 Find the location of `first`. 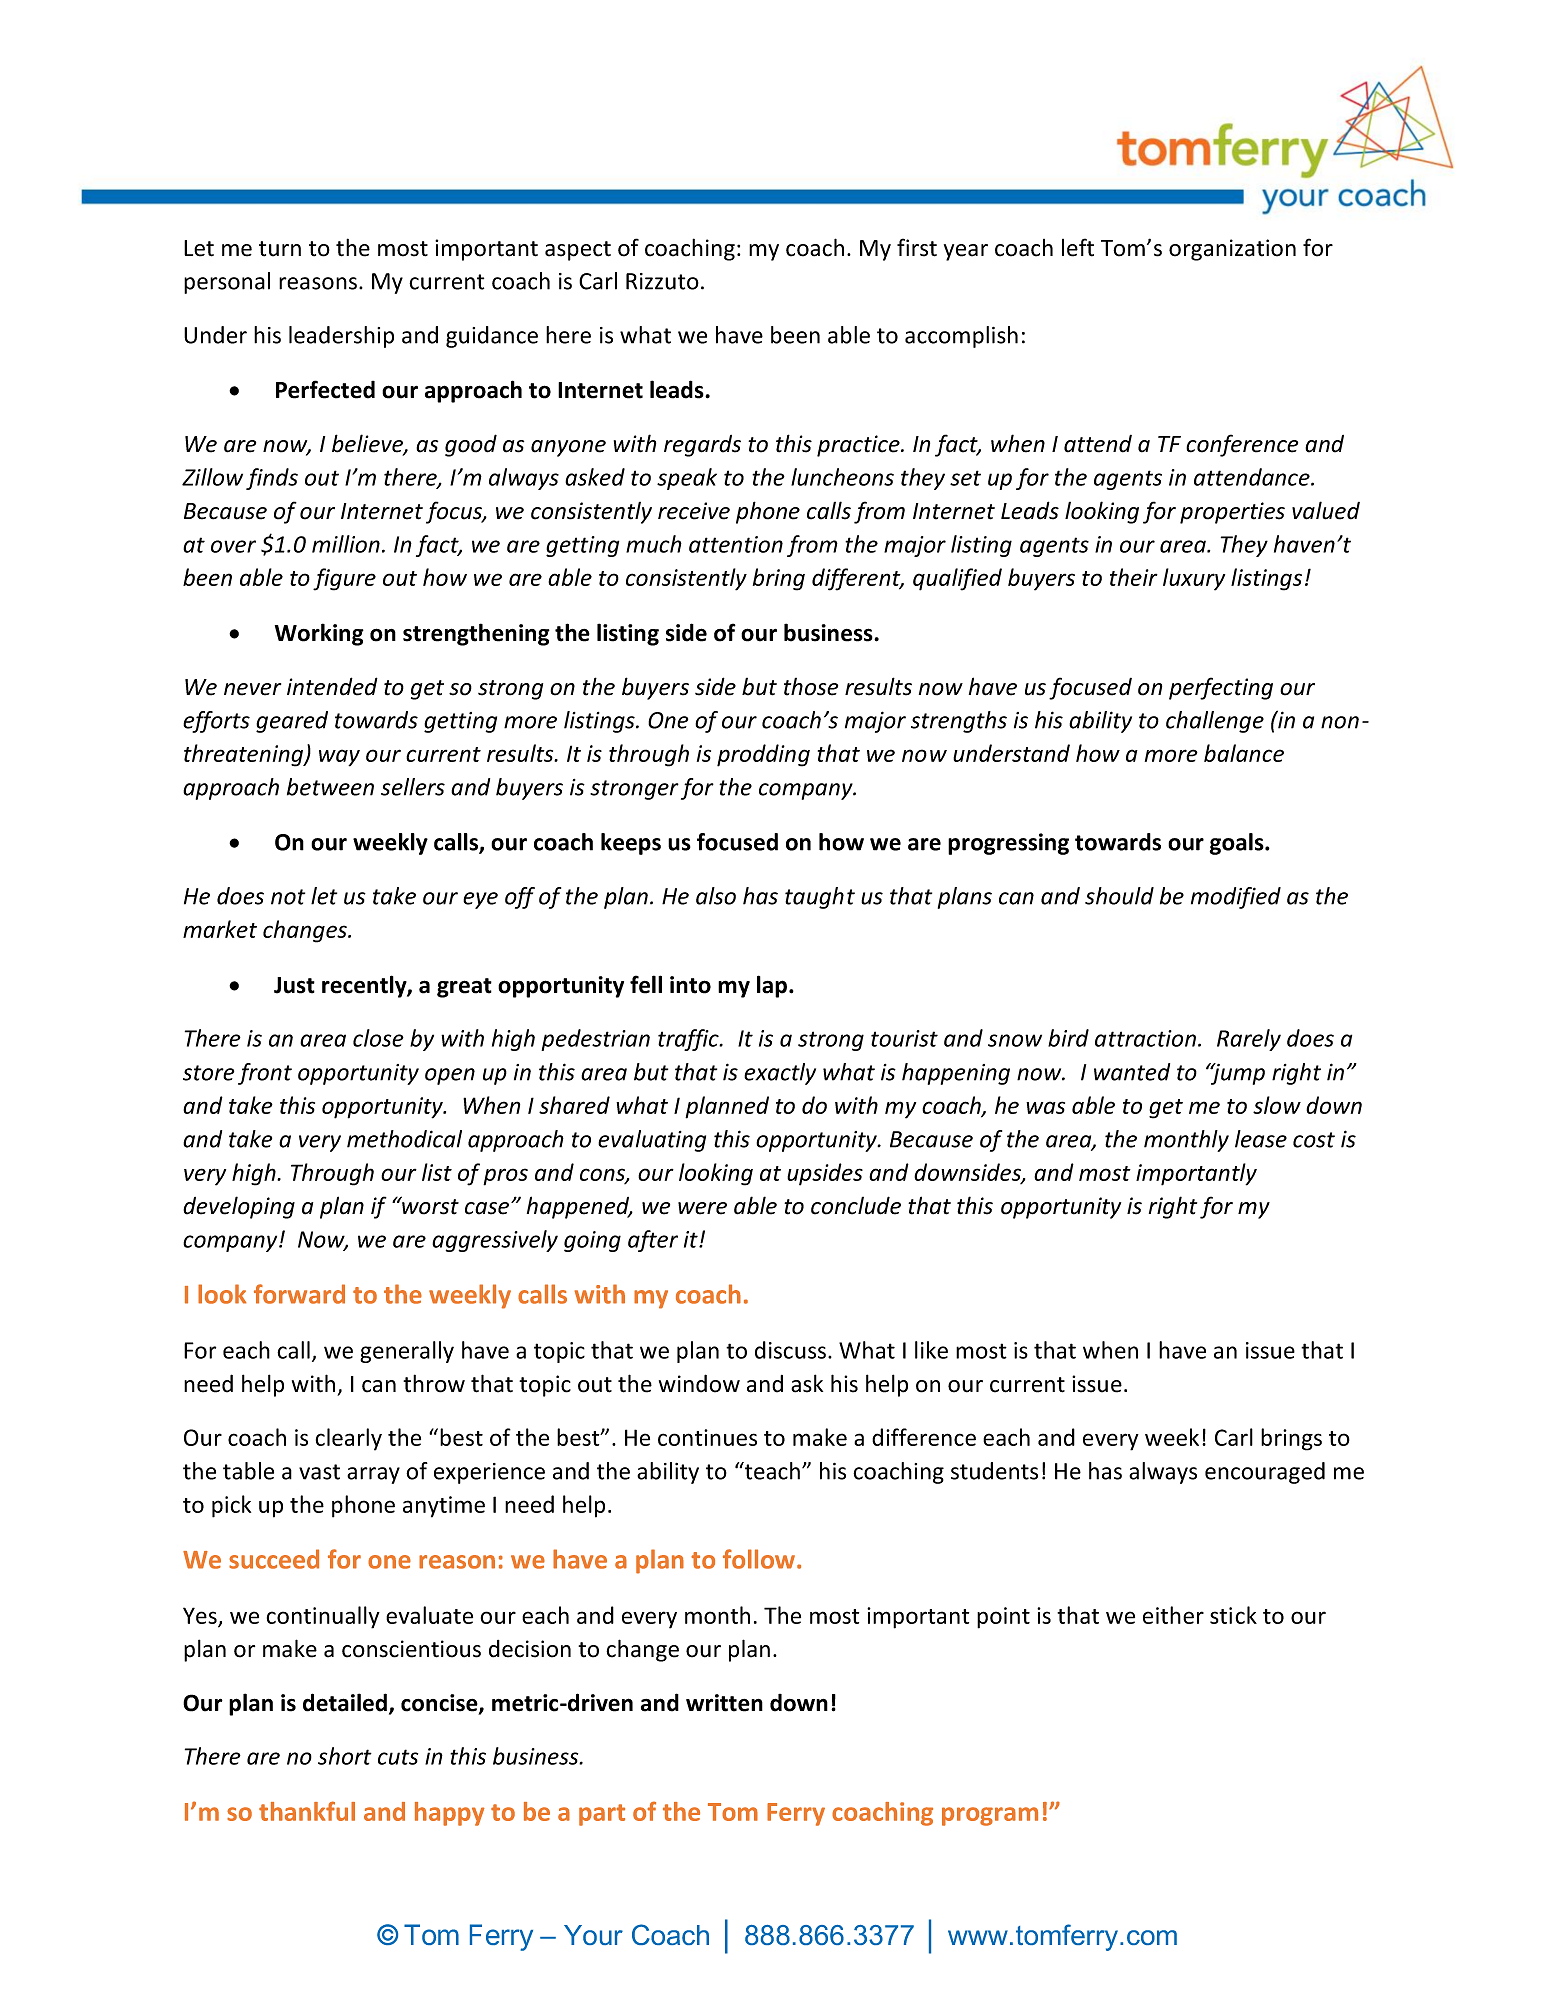

first is located at coordinates (917, 247).
